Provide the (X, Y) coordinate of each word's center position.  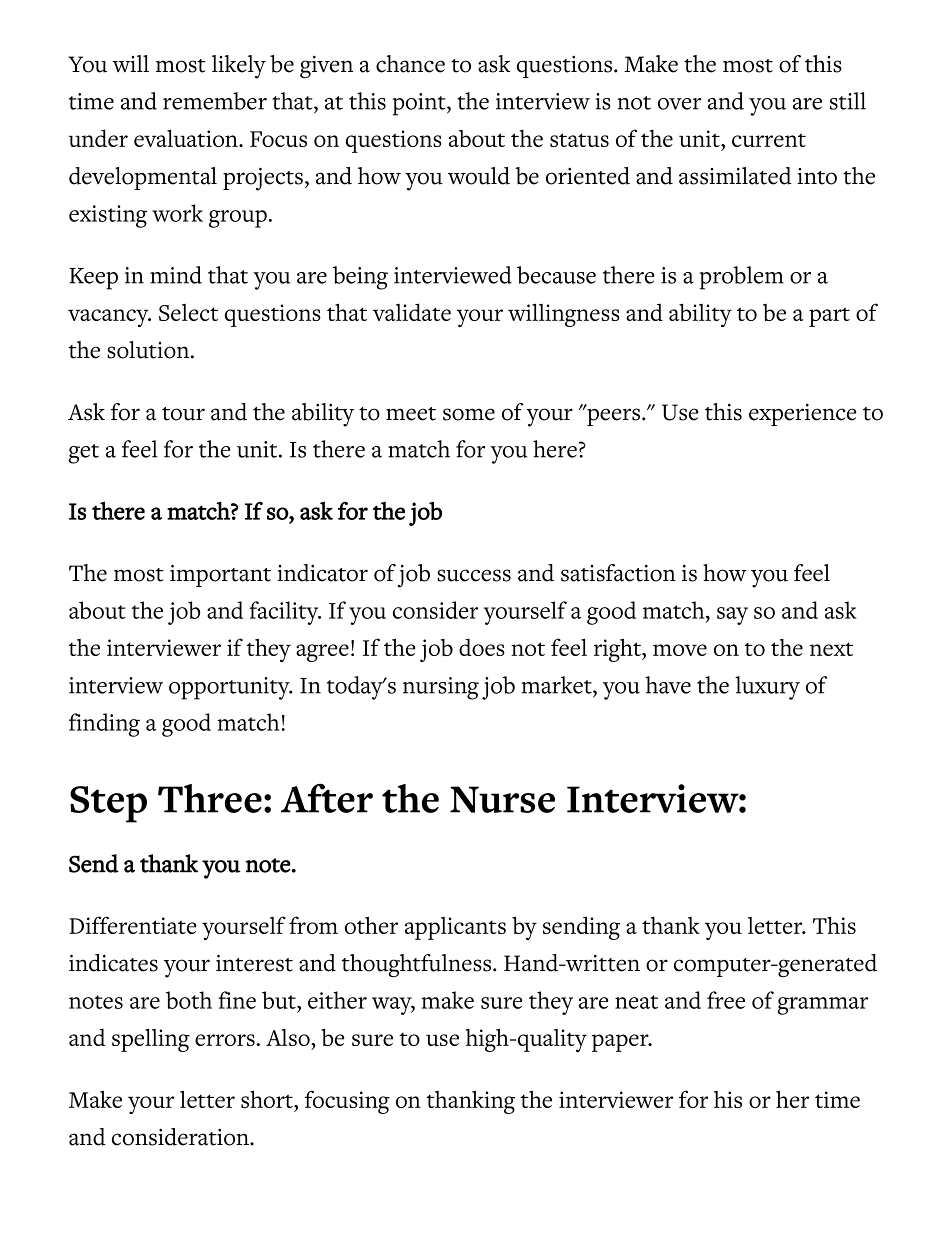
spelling (151, 1040)
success (474, 575)
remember (215, 101)
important (220, 575)
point (420, 104)
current (769, 140)
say (732, 616)
